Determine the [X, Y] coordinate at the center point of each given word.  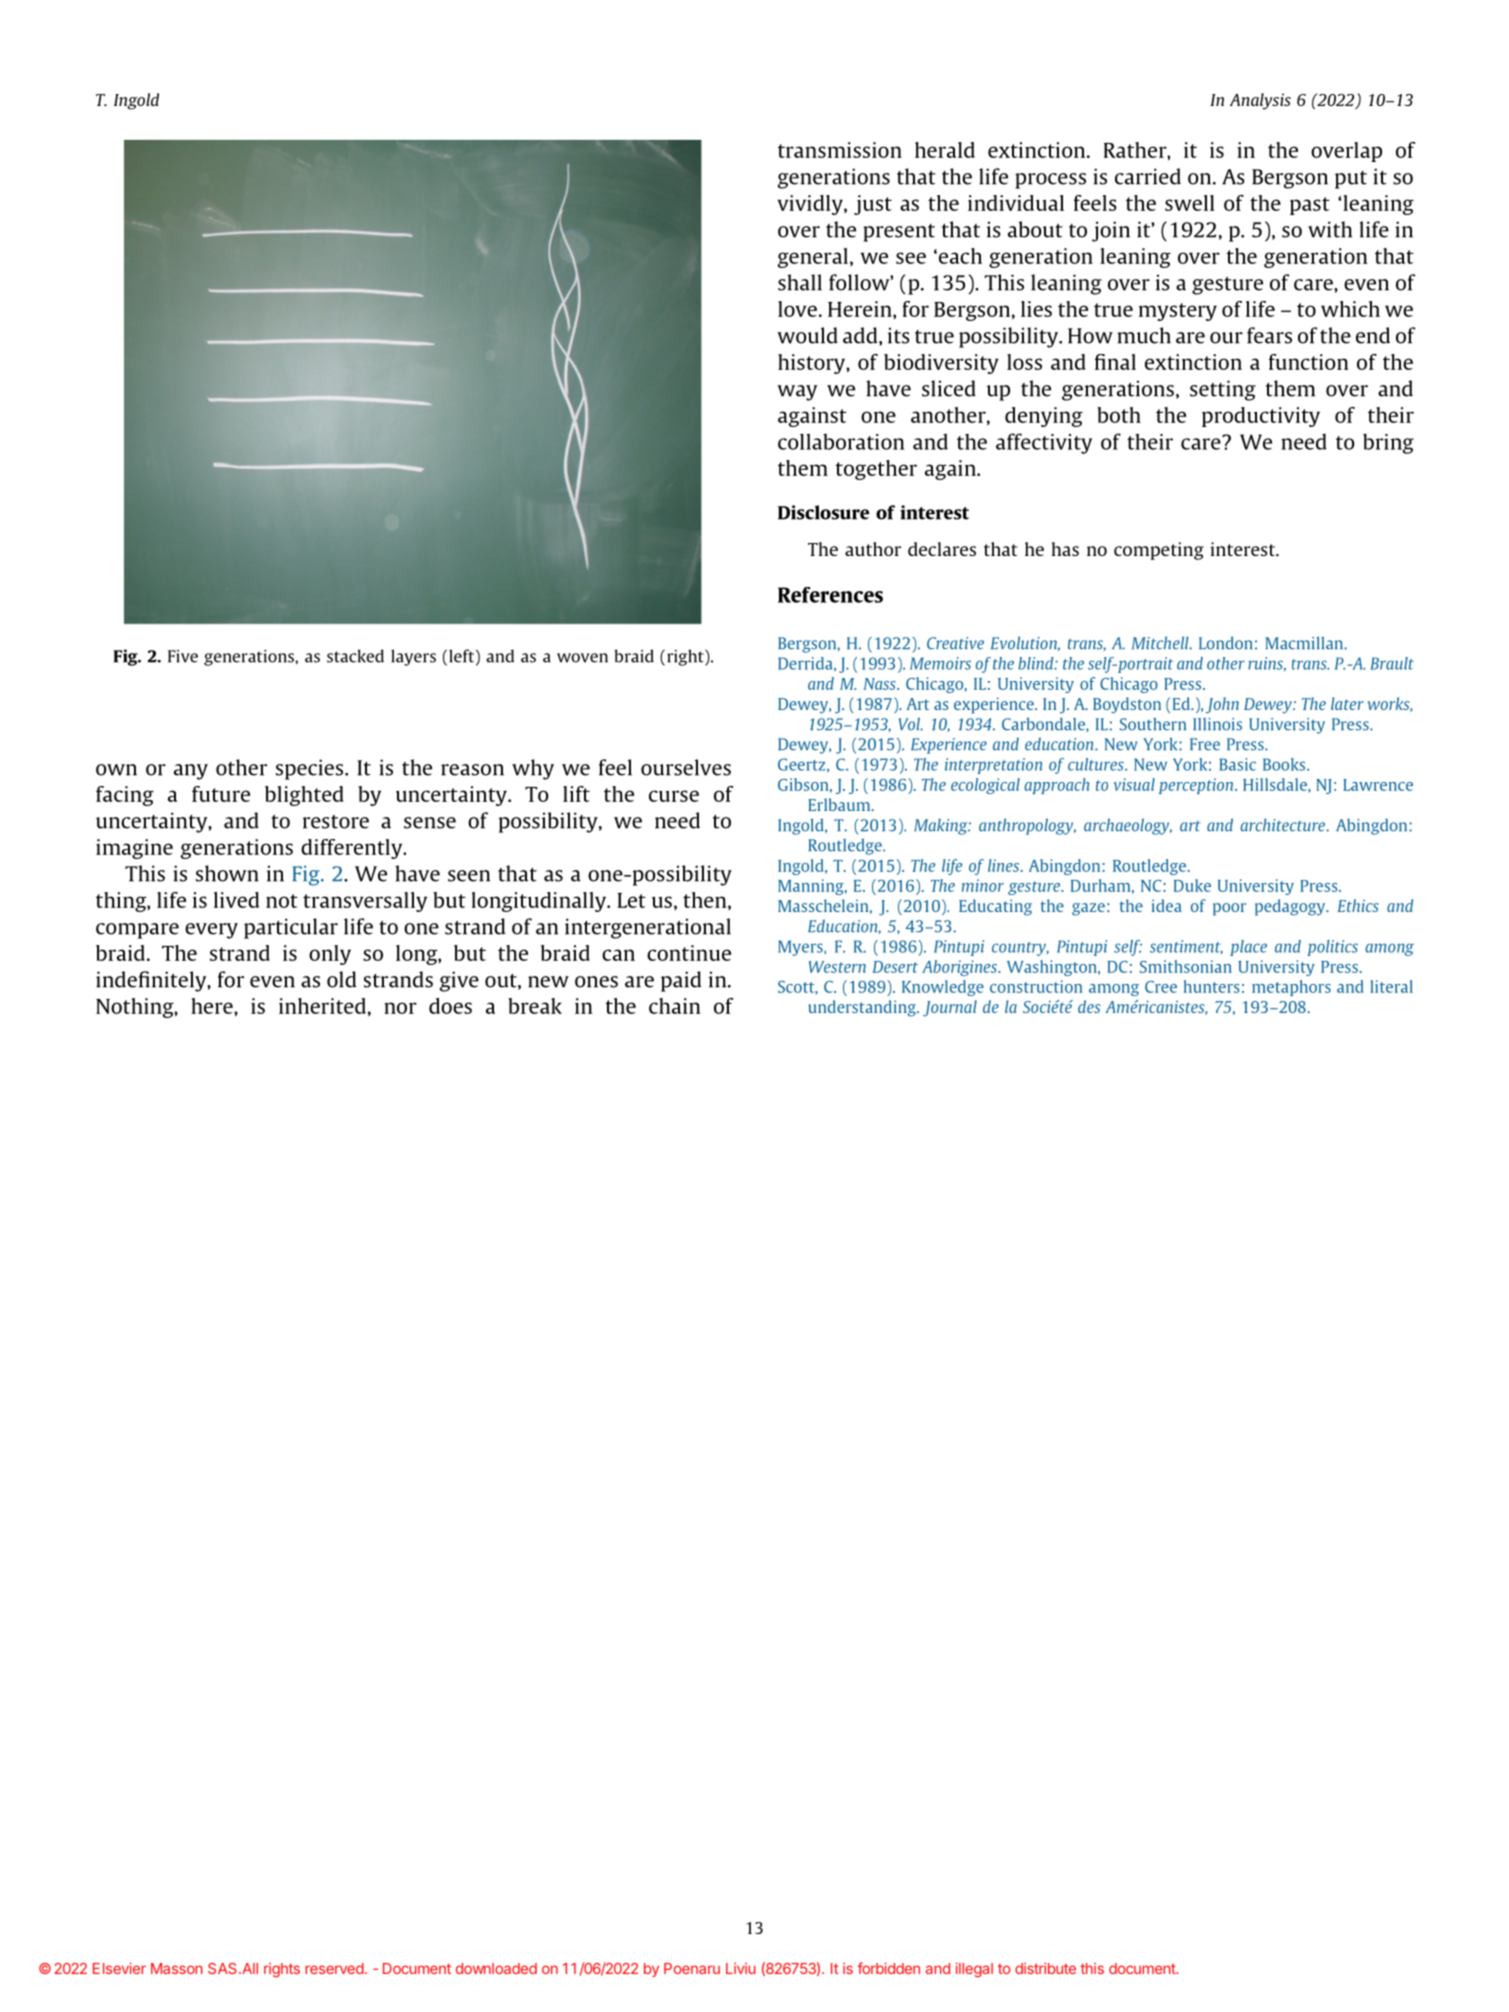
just [873, 205]
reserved [334, 1968]
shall [800, 282]
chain [674, 1006]
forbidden [888, 1968]
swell [1189, 203]
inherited [322, 1006]
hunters [1212, 986]
